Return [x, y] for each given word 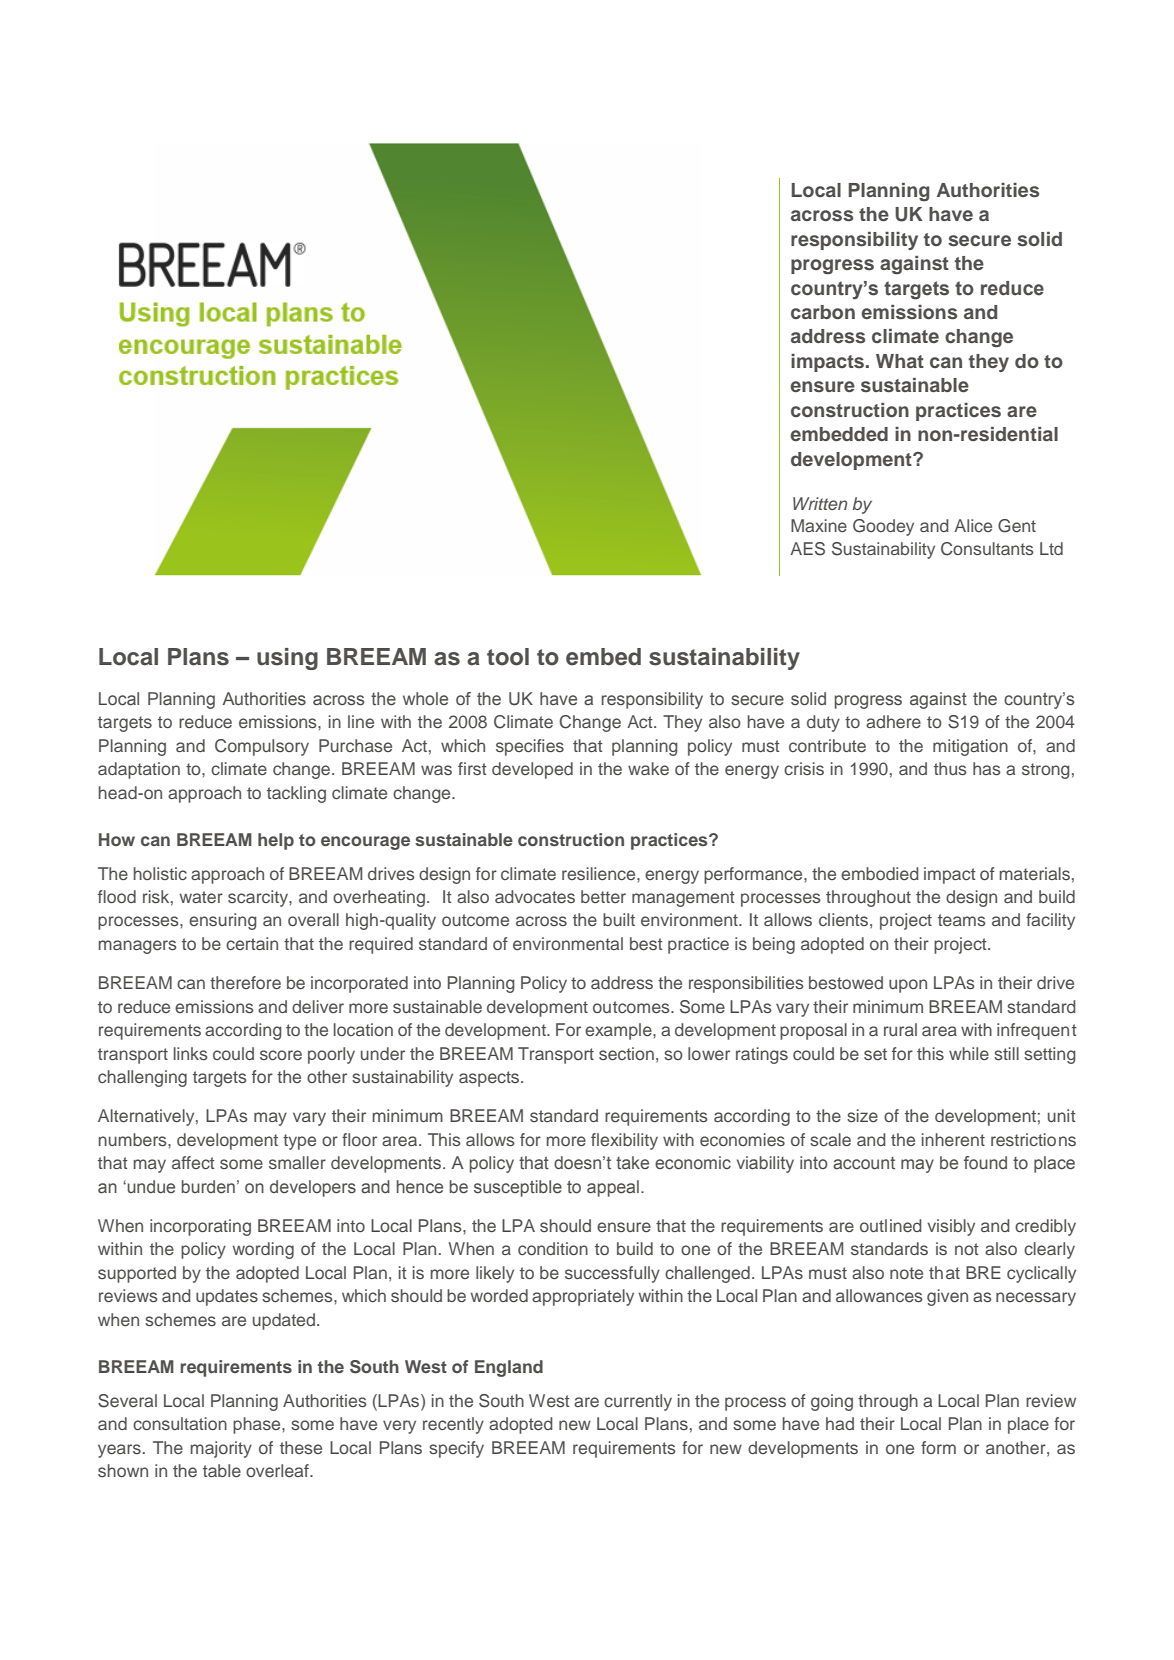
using [287, 659]
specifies [530, 747]
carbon [823, 312]
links [191, 1053]
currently [638, 1402]
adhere [893, 721]
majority [221, 1449]
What [900, 361]
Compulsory [262, 747]
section [626, 1053]
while [969, 1053]
